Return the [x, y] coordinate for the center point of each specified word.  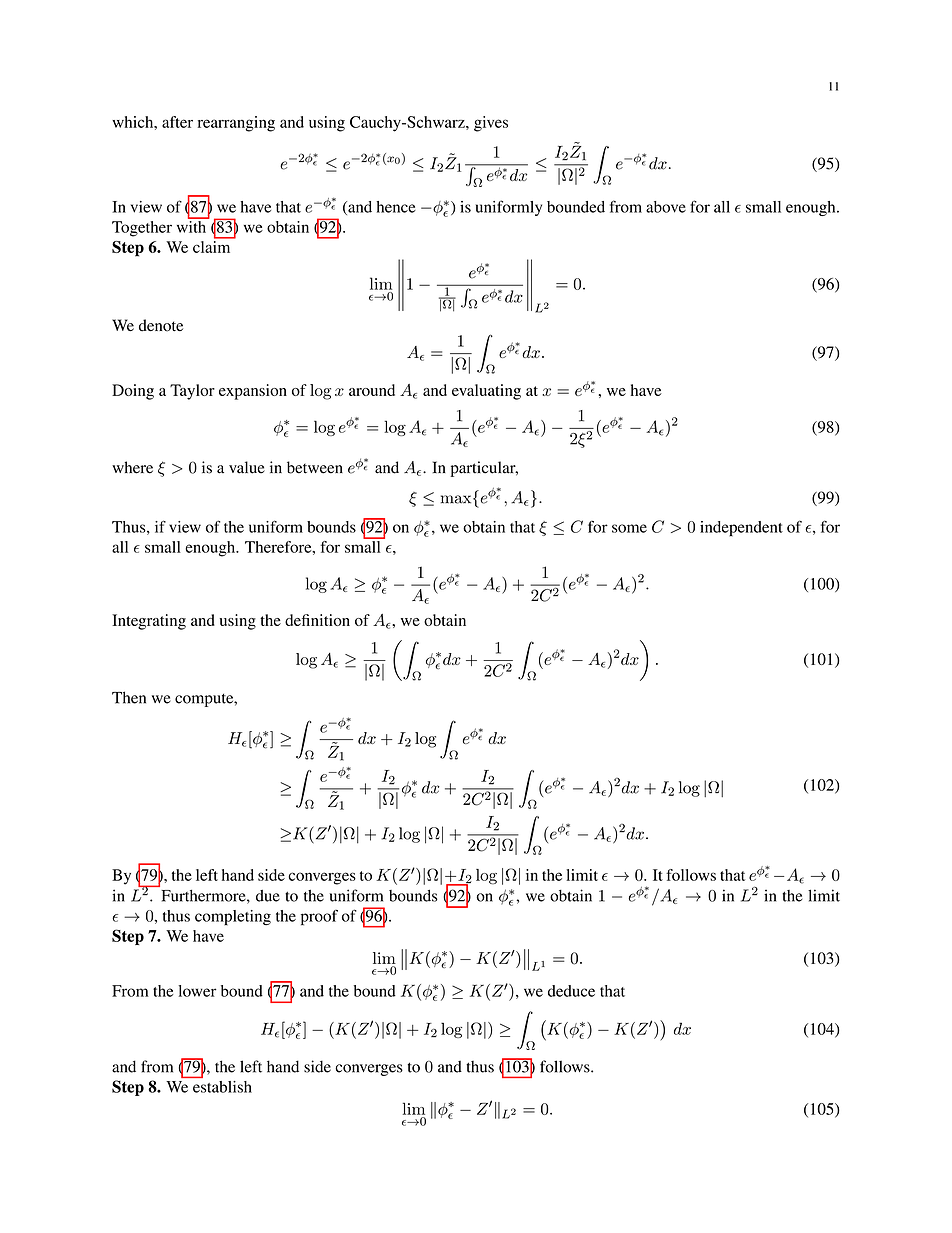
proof [319, 918]
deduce [571, 991]
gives [491, 124]
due [268, 896]
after [177, 122]
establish [222, 1087]
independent [741, 529]
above [666, 207]
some [629, 528]
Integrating [149, 622]
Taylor [192, 392]
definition [317, 620]
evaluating [486, 392]
